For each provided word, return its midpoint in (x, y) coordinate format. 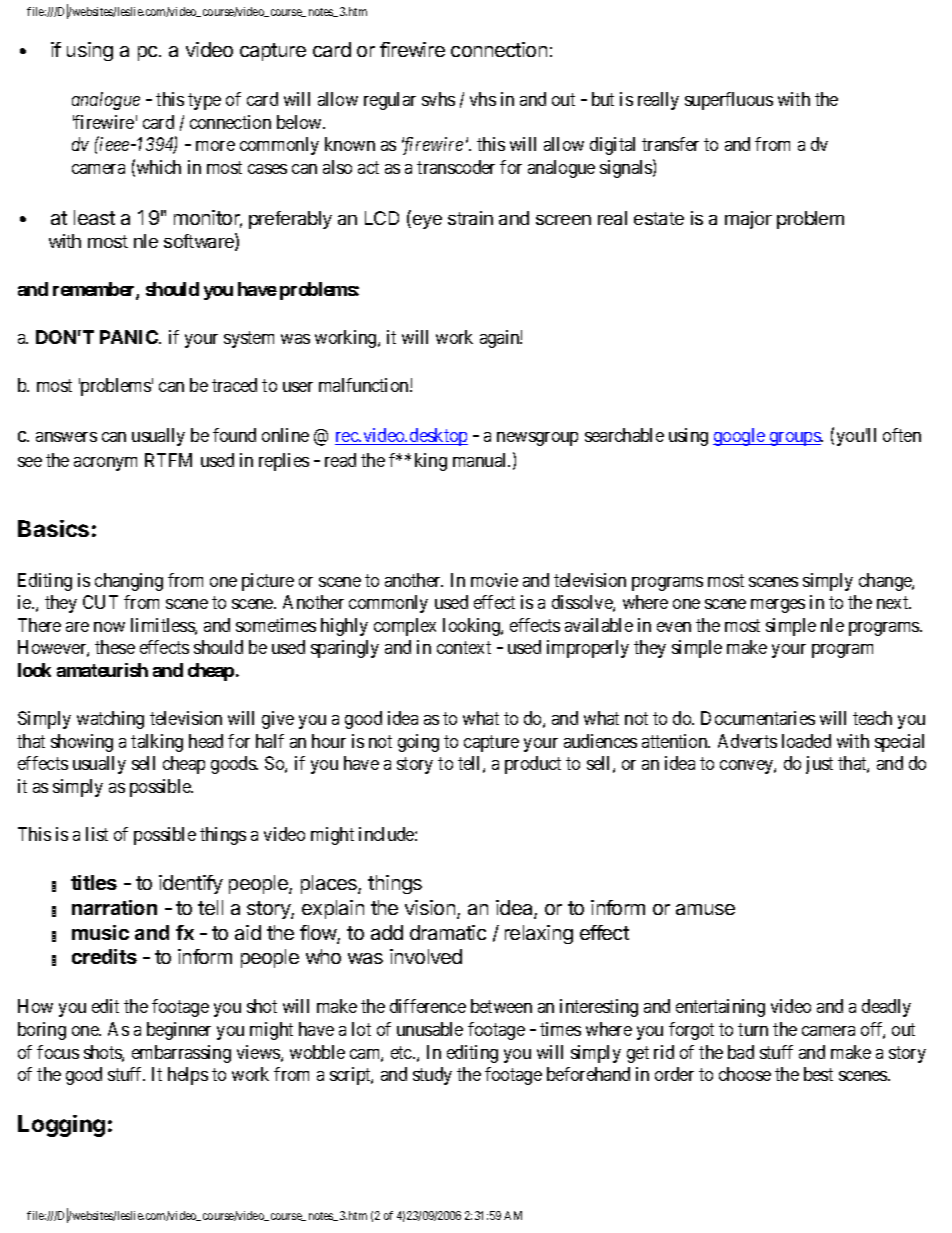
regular (390, 101)
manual (481, 460)
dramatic (448, 932)
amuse (705, 909)
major (748, 220)
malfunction (365, 385)
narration (114, 907)
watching (110, 720)
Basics (53, 528)
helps (188, 1076)
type (204, 101)
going (418, 743)
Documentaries (758, 718)
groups (794, 439)
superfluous (729, 101)
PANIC (130, 337)
